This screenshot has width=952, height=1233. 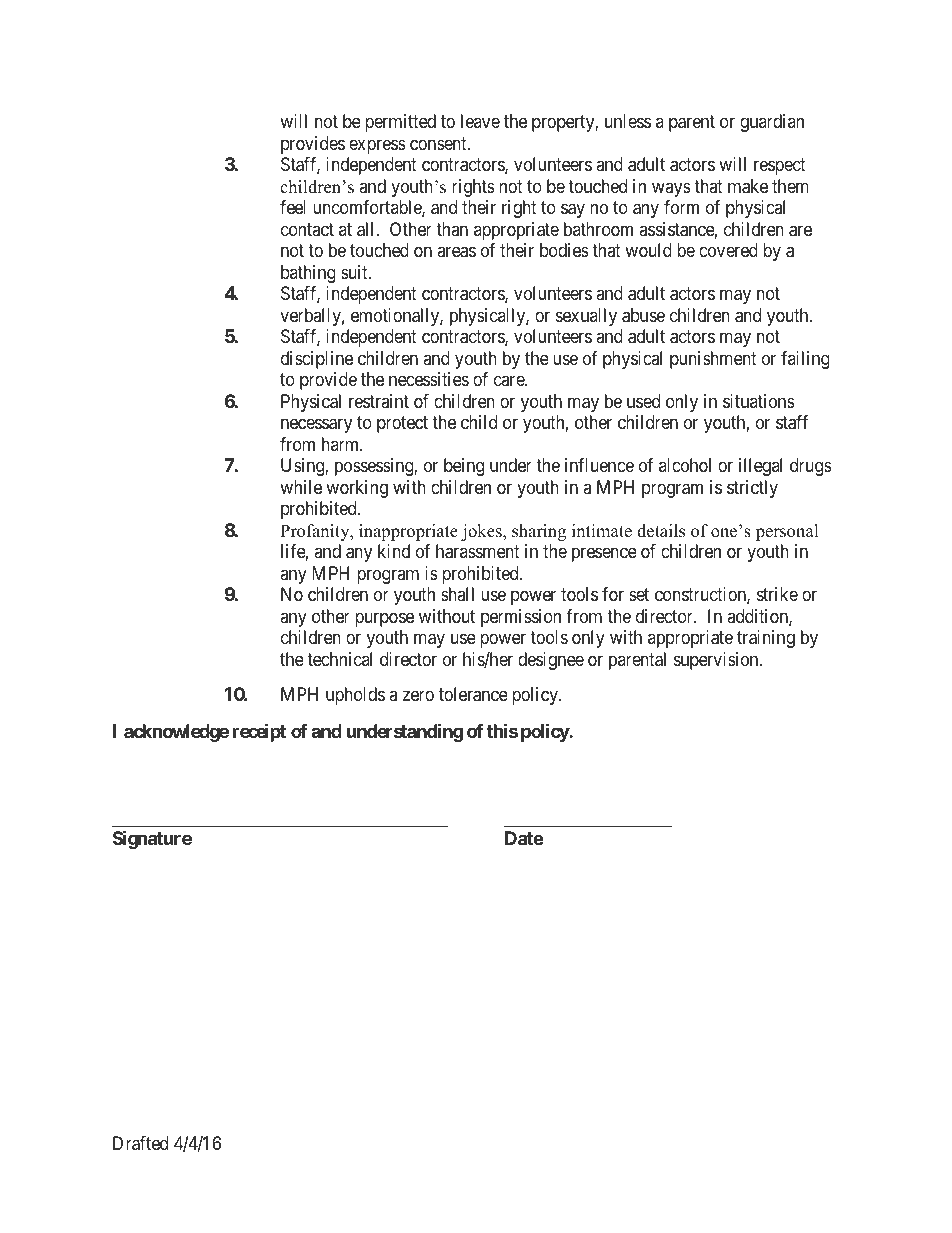 What do you see at coordinates (355, 696) in the screenshot?
I see `upholds` at bounding box center [355, 696].
